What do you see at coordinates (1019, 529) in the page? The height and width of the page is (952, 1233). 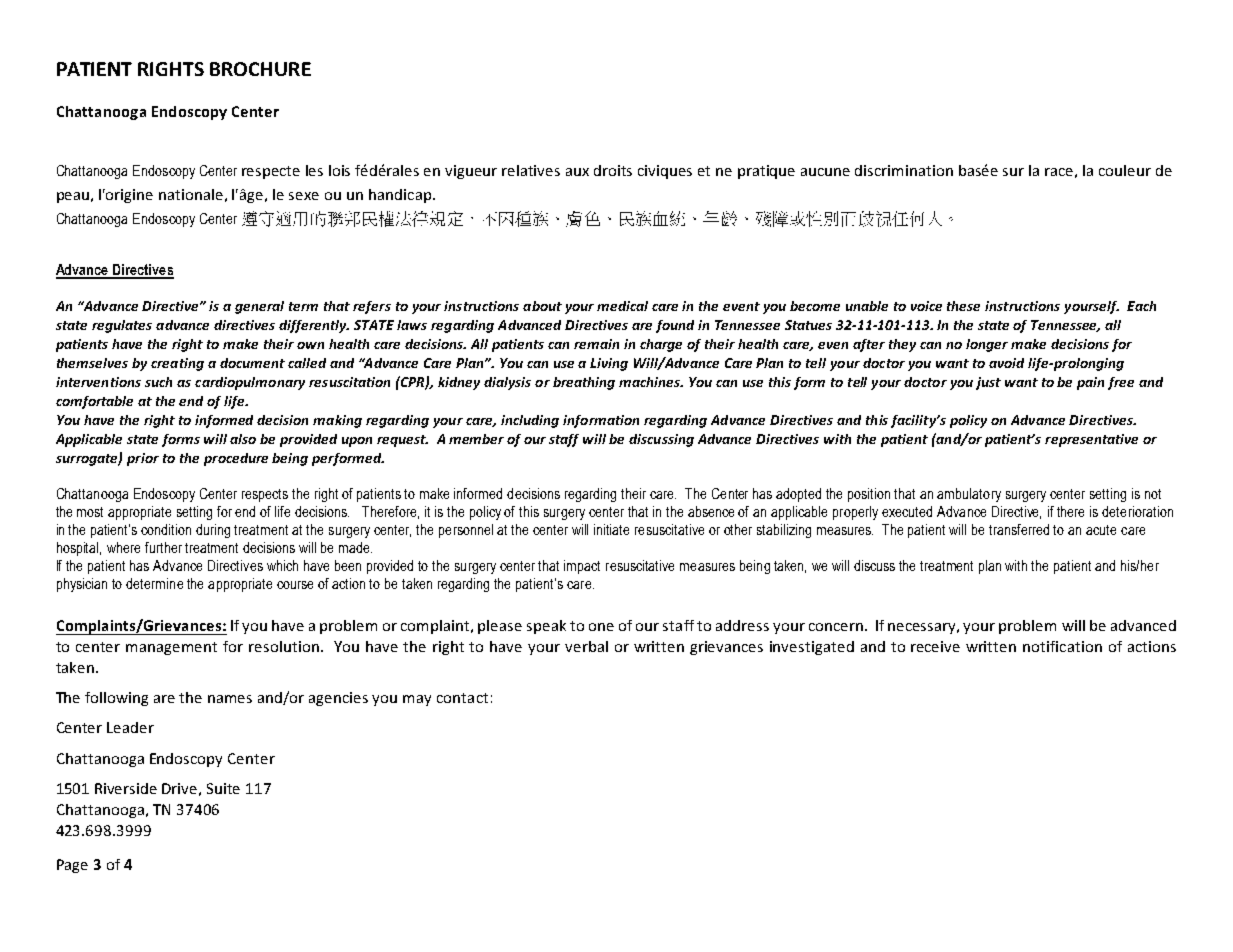 I see `transferred` at bounding box center [1019, 529].
